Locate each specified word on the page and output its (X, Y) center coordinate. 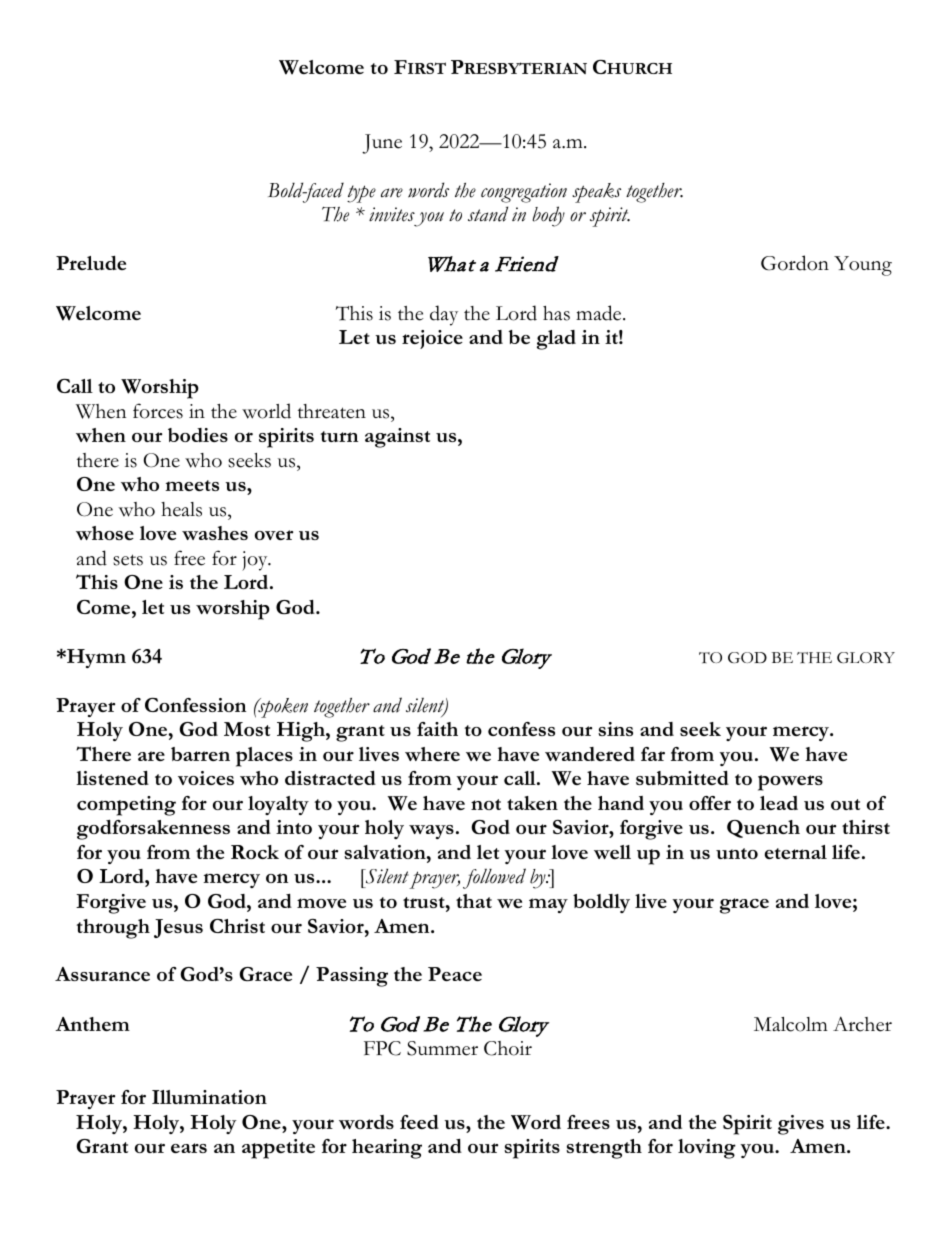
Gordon (795, 263)
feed (419, 1122)
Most (247, 729)
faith (437, 729)
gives (801, 1125)
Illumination (209, 1097)
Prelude (91, 263)
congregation (524, 193)
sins (615, 729)
